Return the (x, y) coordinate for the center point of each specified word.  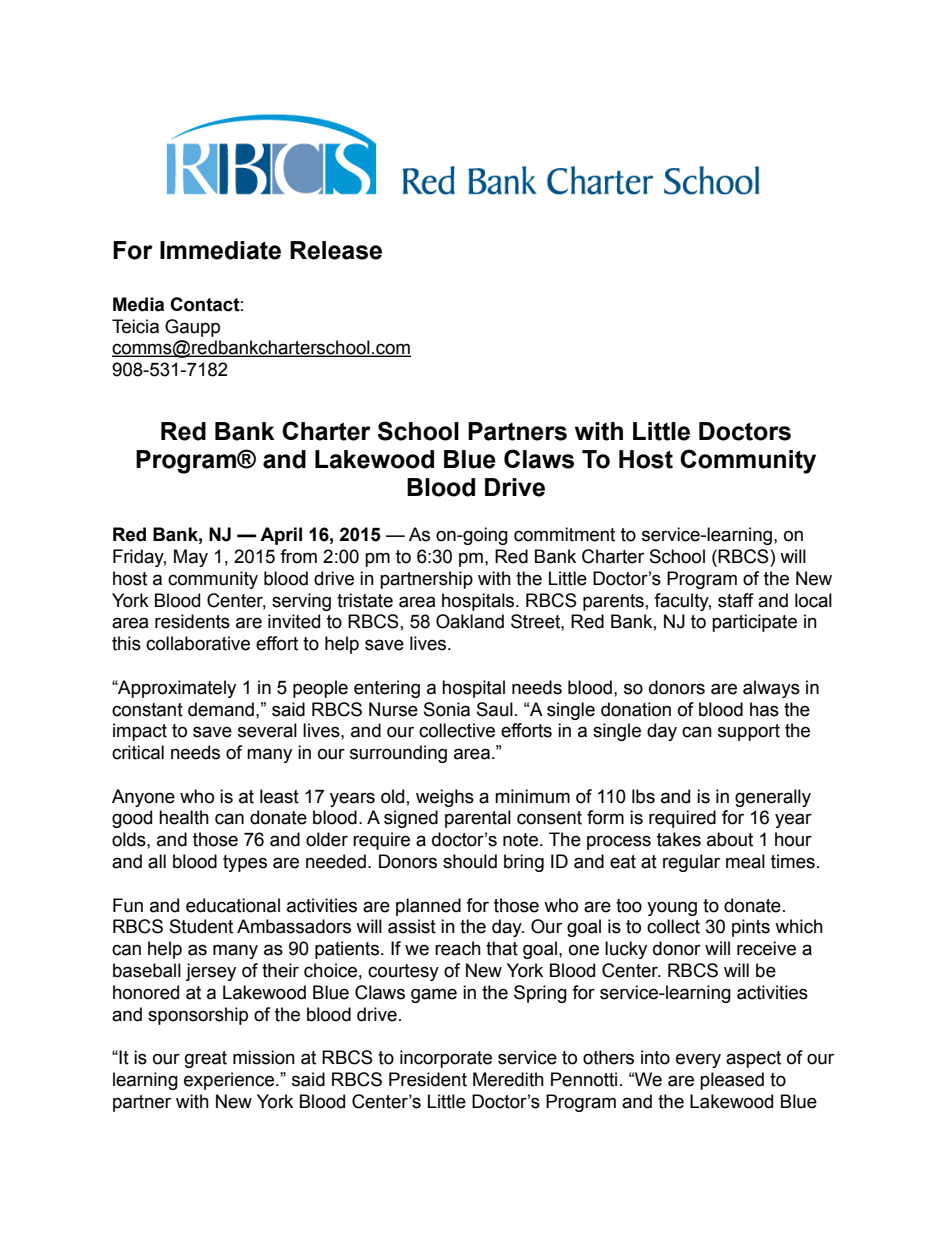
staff (736, 600)
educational (233, 905)
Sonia (447, 709)
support (749, 732)
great (206, 1059)
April (281, 536)
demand (221, 709)
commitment (564, 534)
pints (751, 928)
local (813, 600)
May (191, 558)
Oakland (470, 621)
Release (336, 250)
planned (428, 907)
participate (754, 623)
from (298, 556)
